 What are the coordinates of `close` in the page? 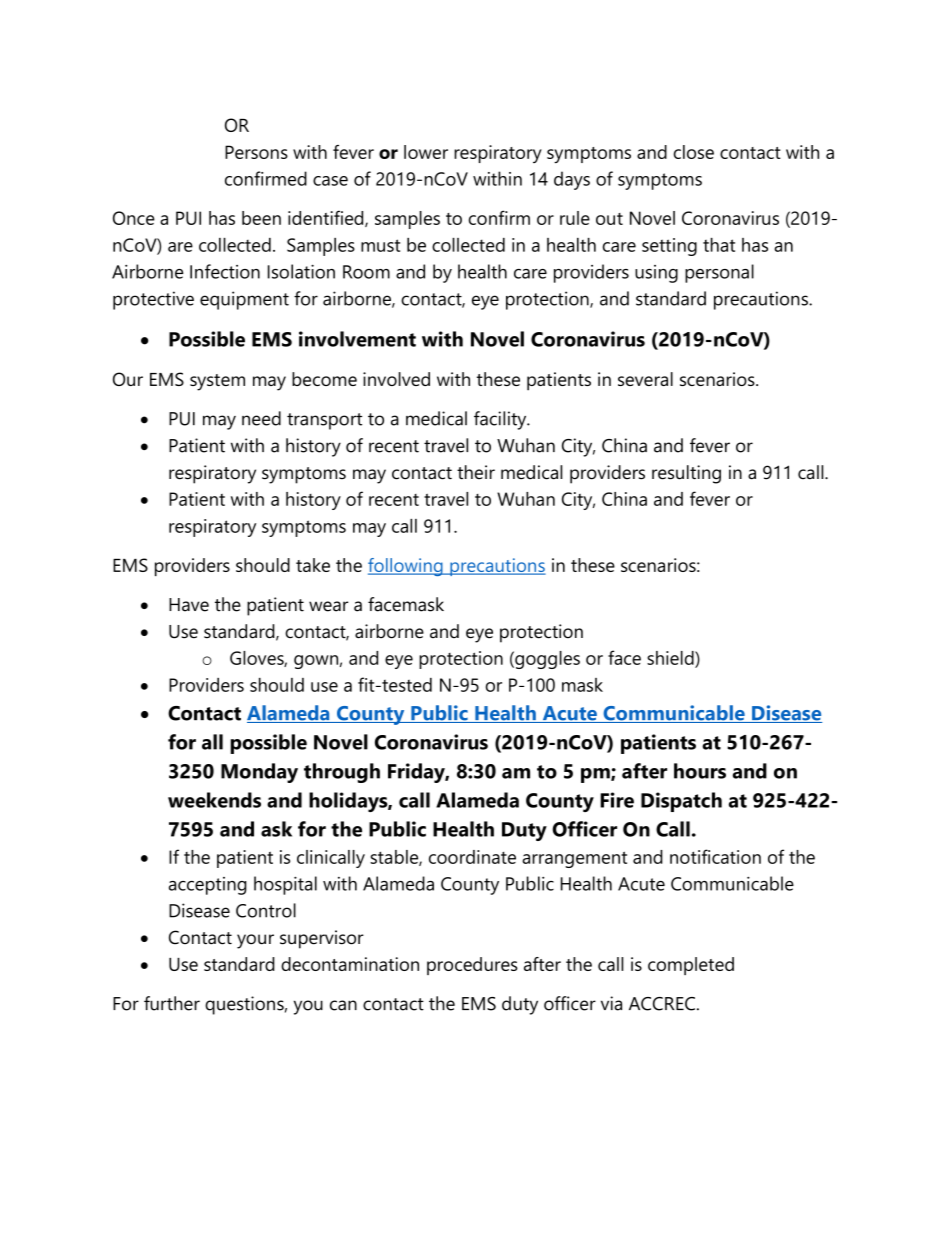 It's located at (694, 152).
